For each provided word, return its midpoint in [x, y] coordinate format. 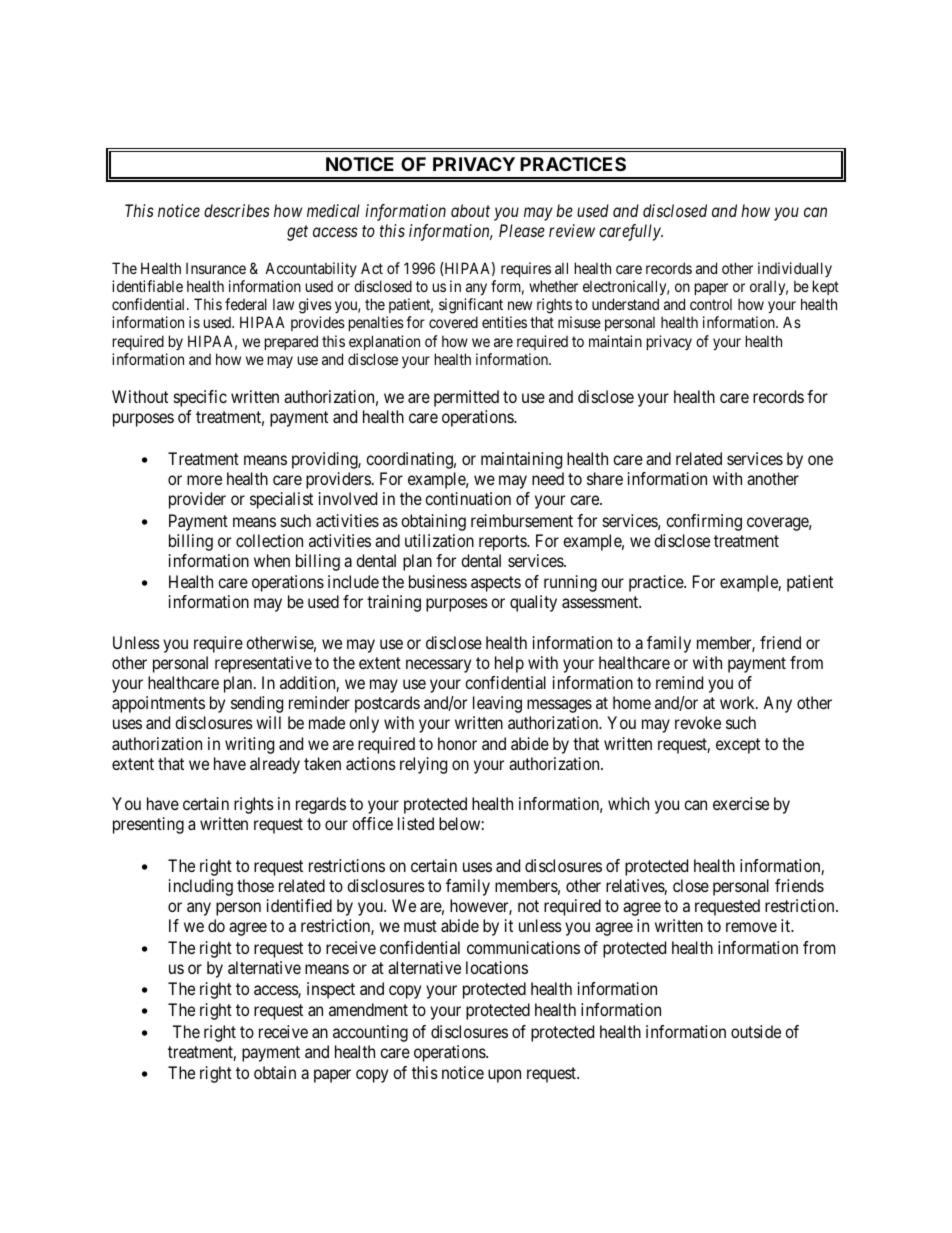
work [738, 702]
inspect [331, 990]
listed [416, 823]
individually [795, 269]
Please [522, 230]
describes [237, 210]
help [509, 664]
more [204, 480]
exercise [741, 803]
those [255, 885]
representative [263, 664]
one [820, 460]
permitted [466, 398]
